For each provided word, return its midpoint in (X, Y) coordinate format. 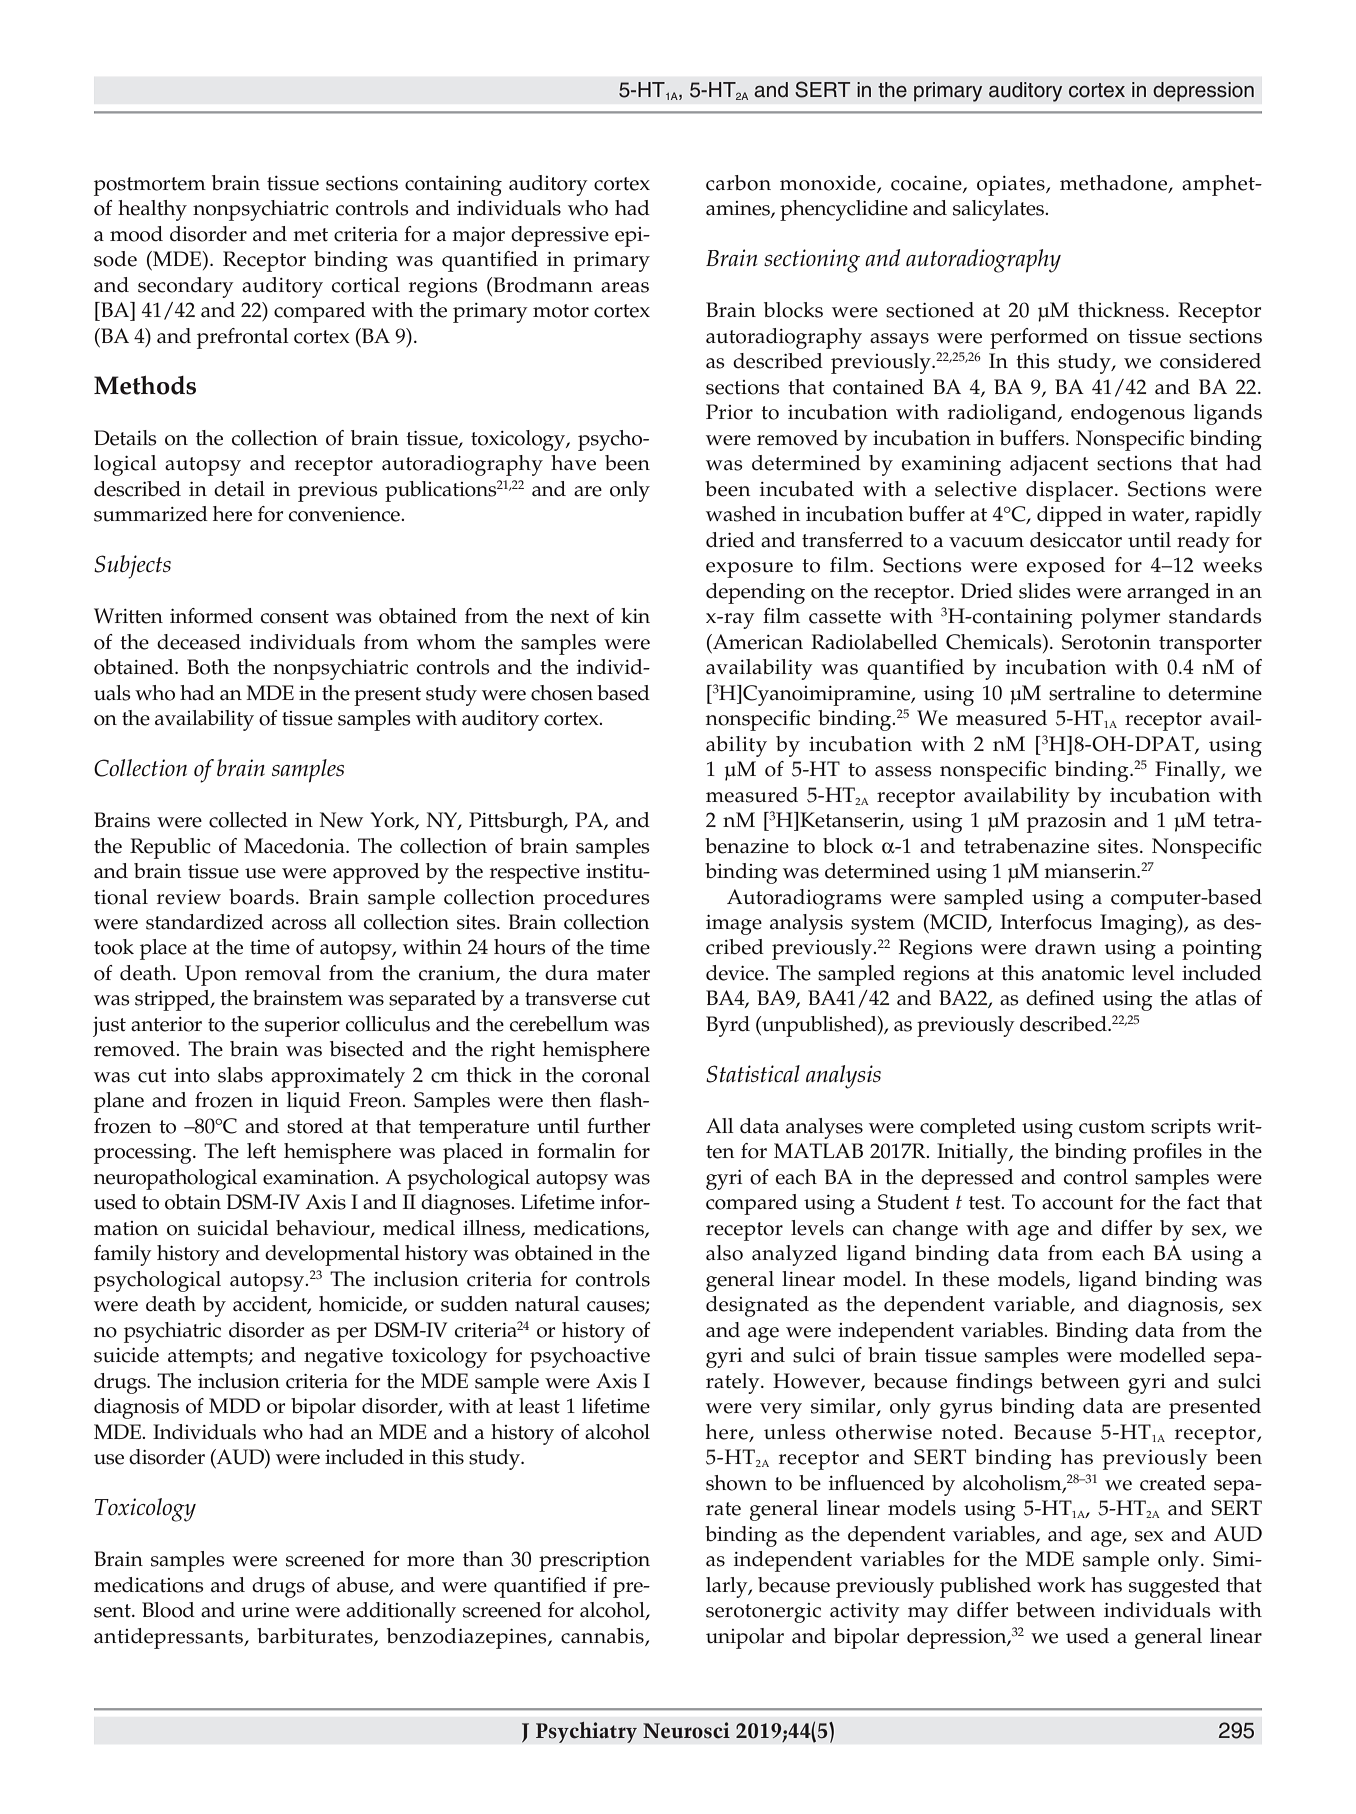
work (1061, 1585)
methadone (1115, 184)
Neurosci (686, 1730)
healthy (152, 210)
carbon (738, 183)
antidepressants (169, 1638)
